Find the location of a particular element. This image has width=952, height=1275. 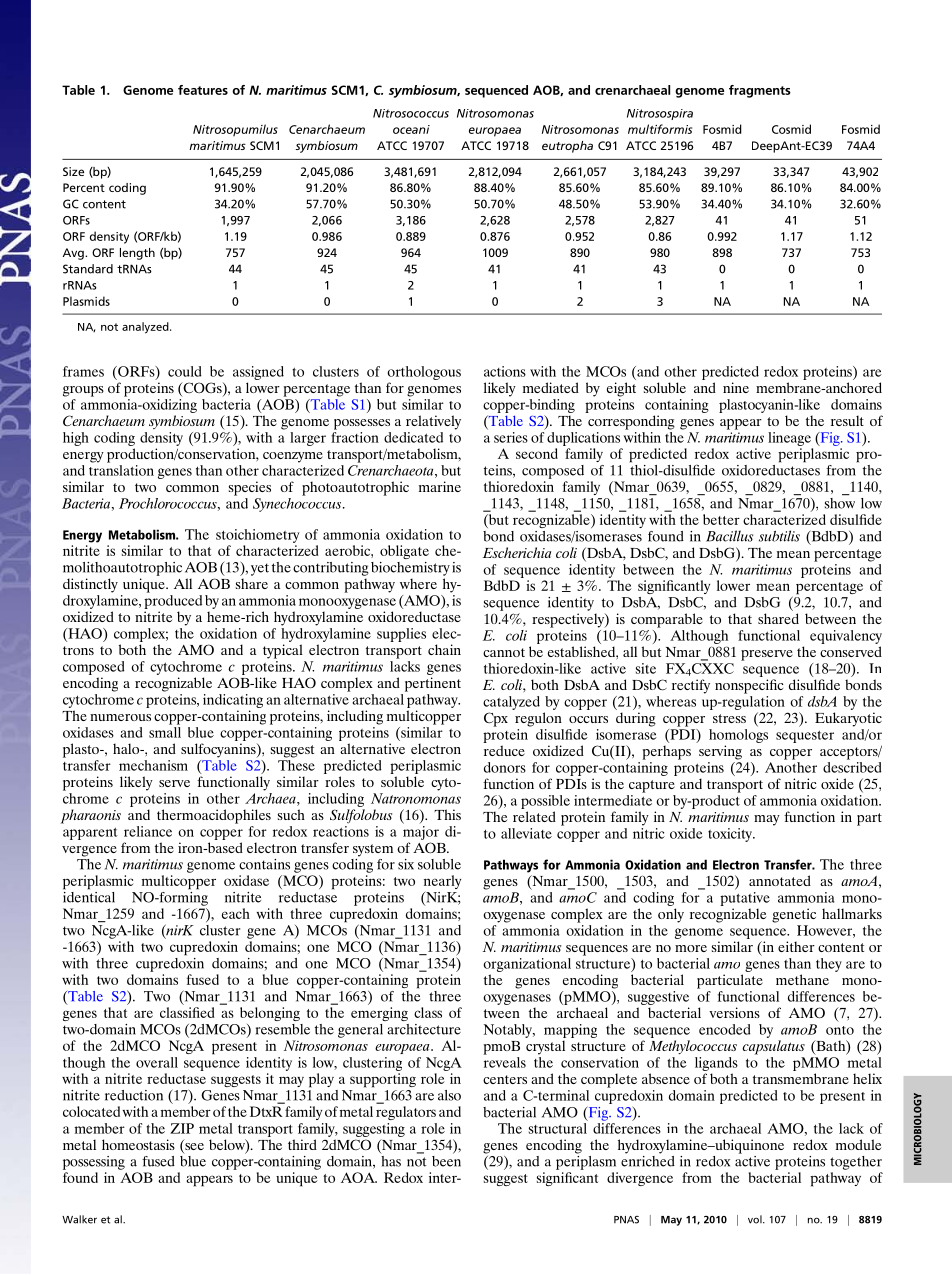

stoichiometry is located at coordinates (257, 536).
